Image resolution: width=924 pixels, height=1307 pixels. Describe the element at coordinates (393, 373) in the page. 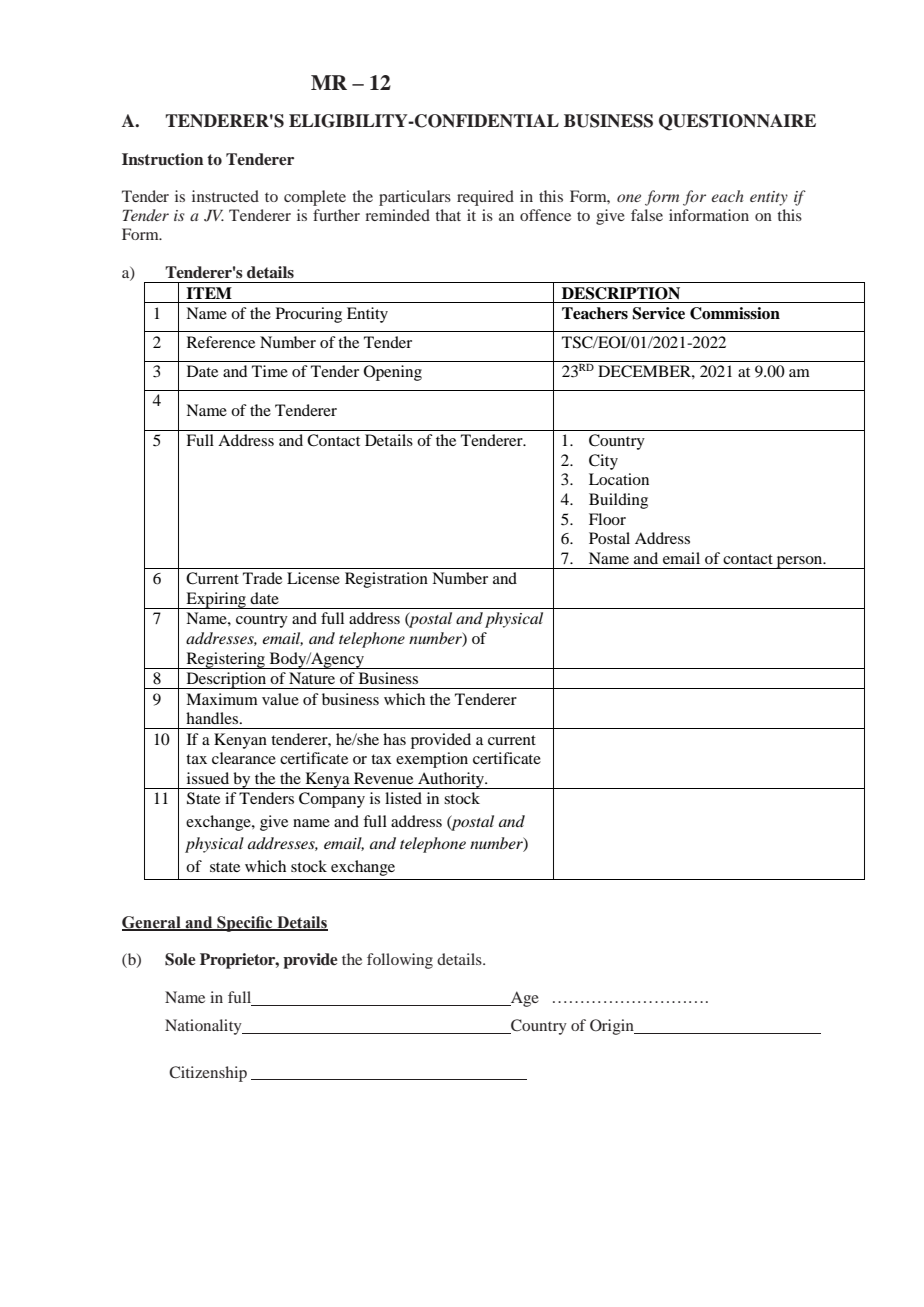

I see `Opening` at that location.
